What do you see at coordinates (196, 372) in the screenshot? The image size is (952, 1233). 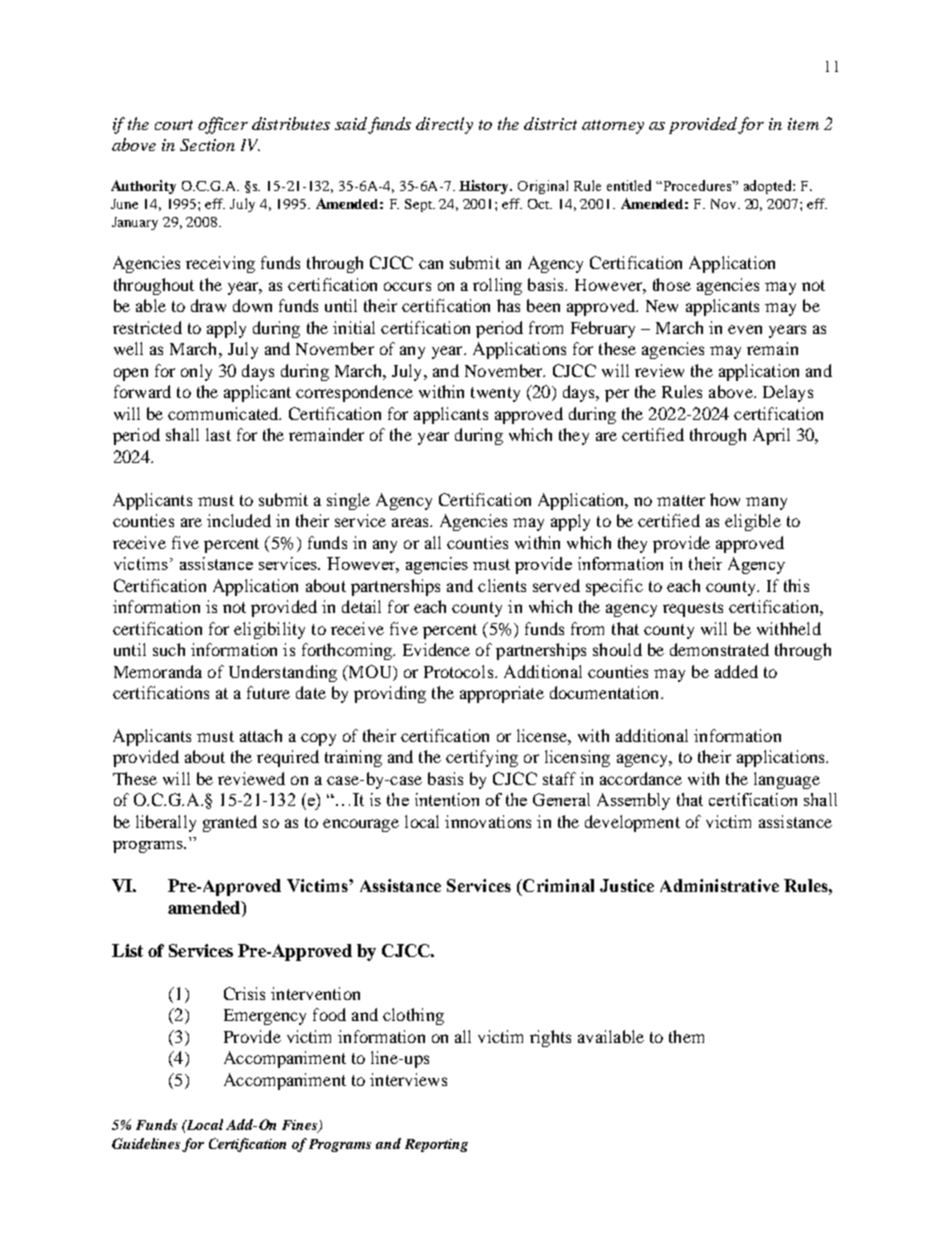 I see `only` at bounding box center [196, 372].
